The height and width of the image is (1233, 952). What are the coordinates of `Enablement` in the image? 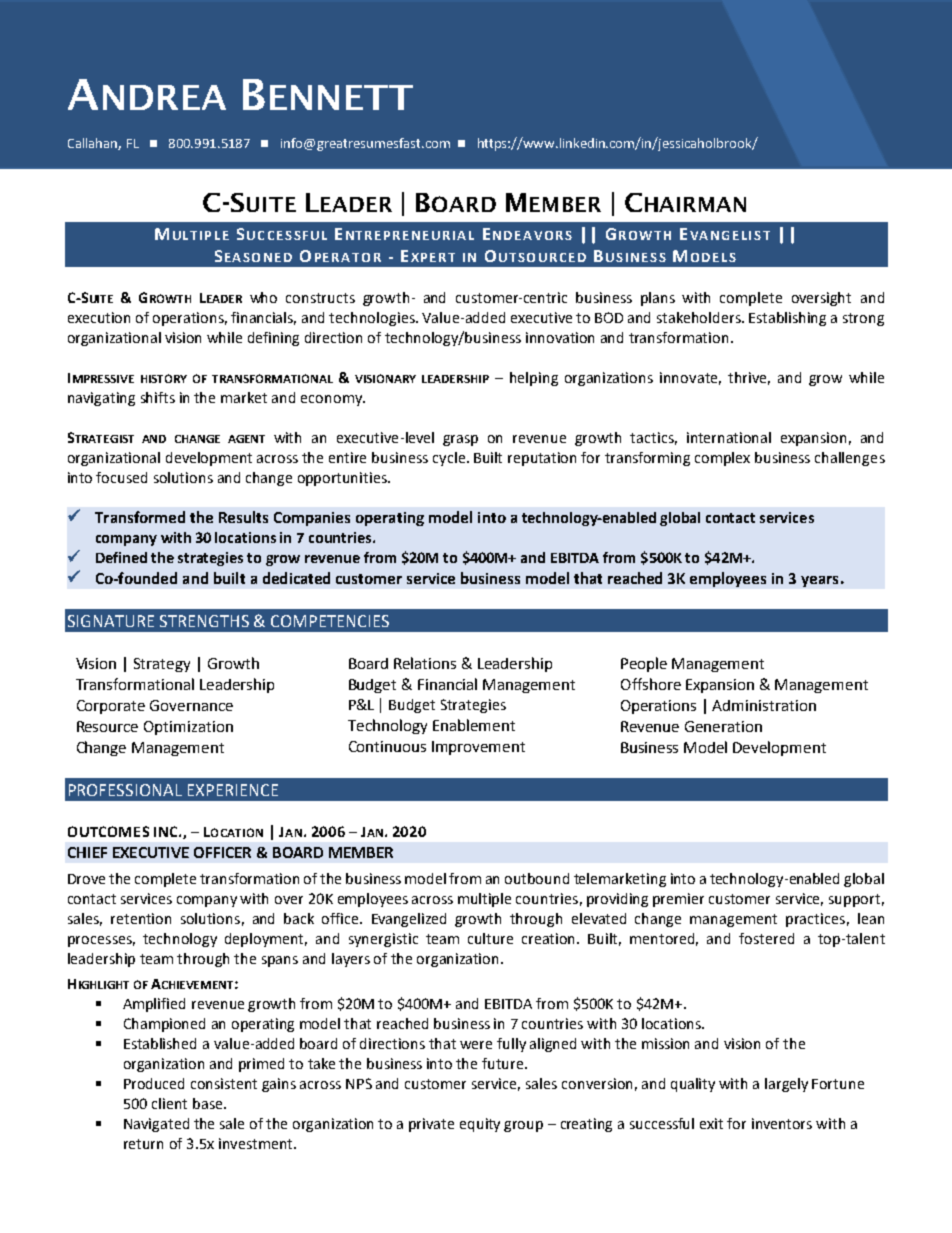 It's located at (474, 725).
